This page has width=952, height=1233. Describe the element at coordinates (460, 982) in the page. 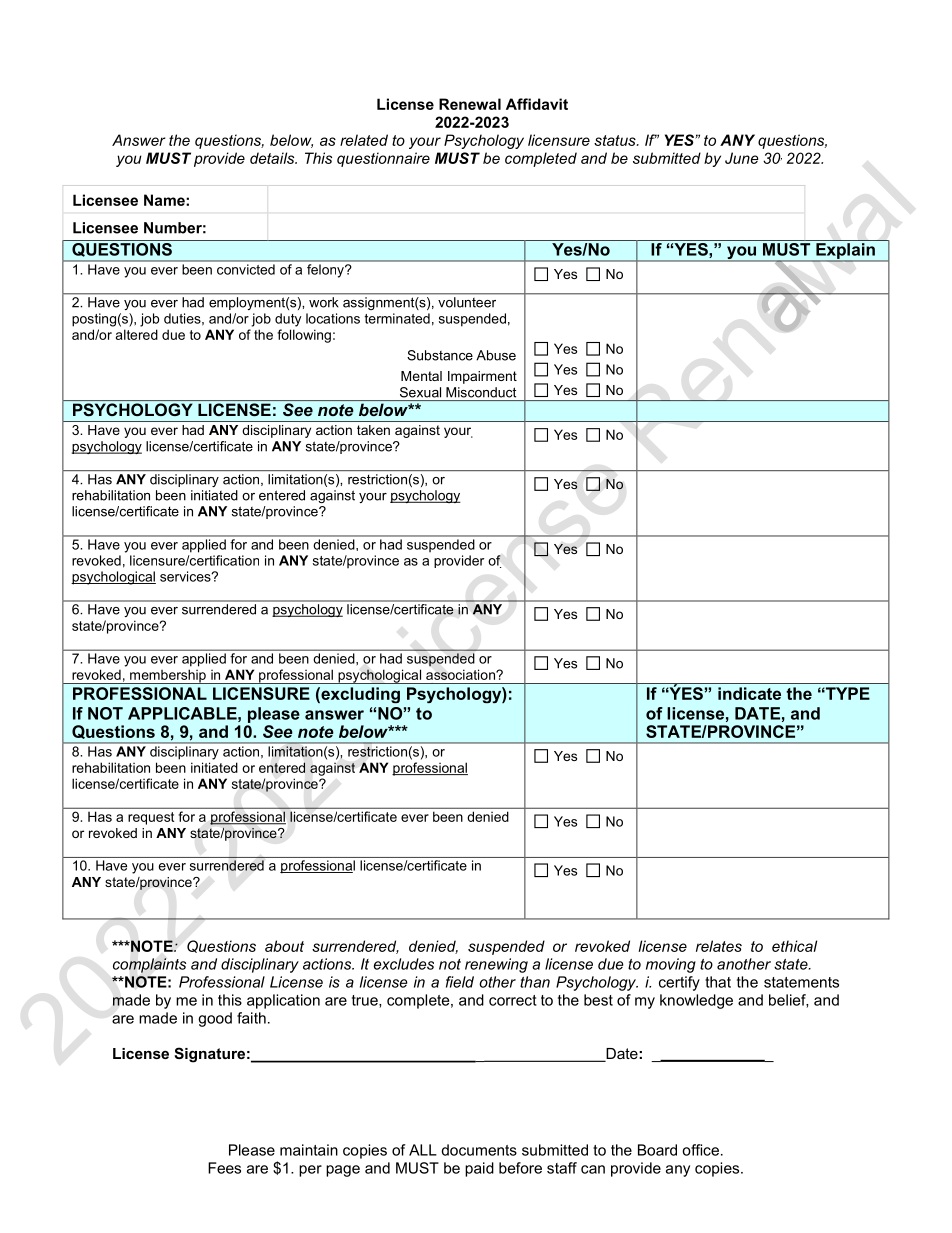

I see `field` at that location.
